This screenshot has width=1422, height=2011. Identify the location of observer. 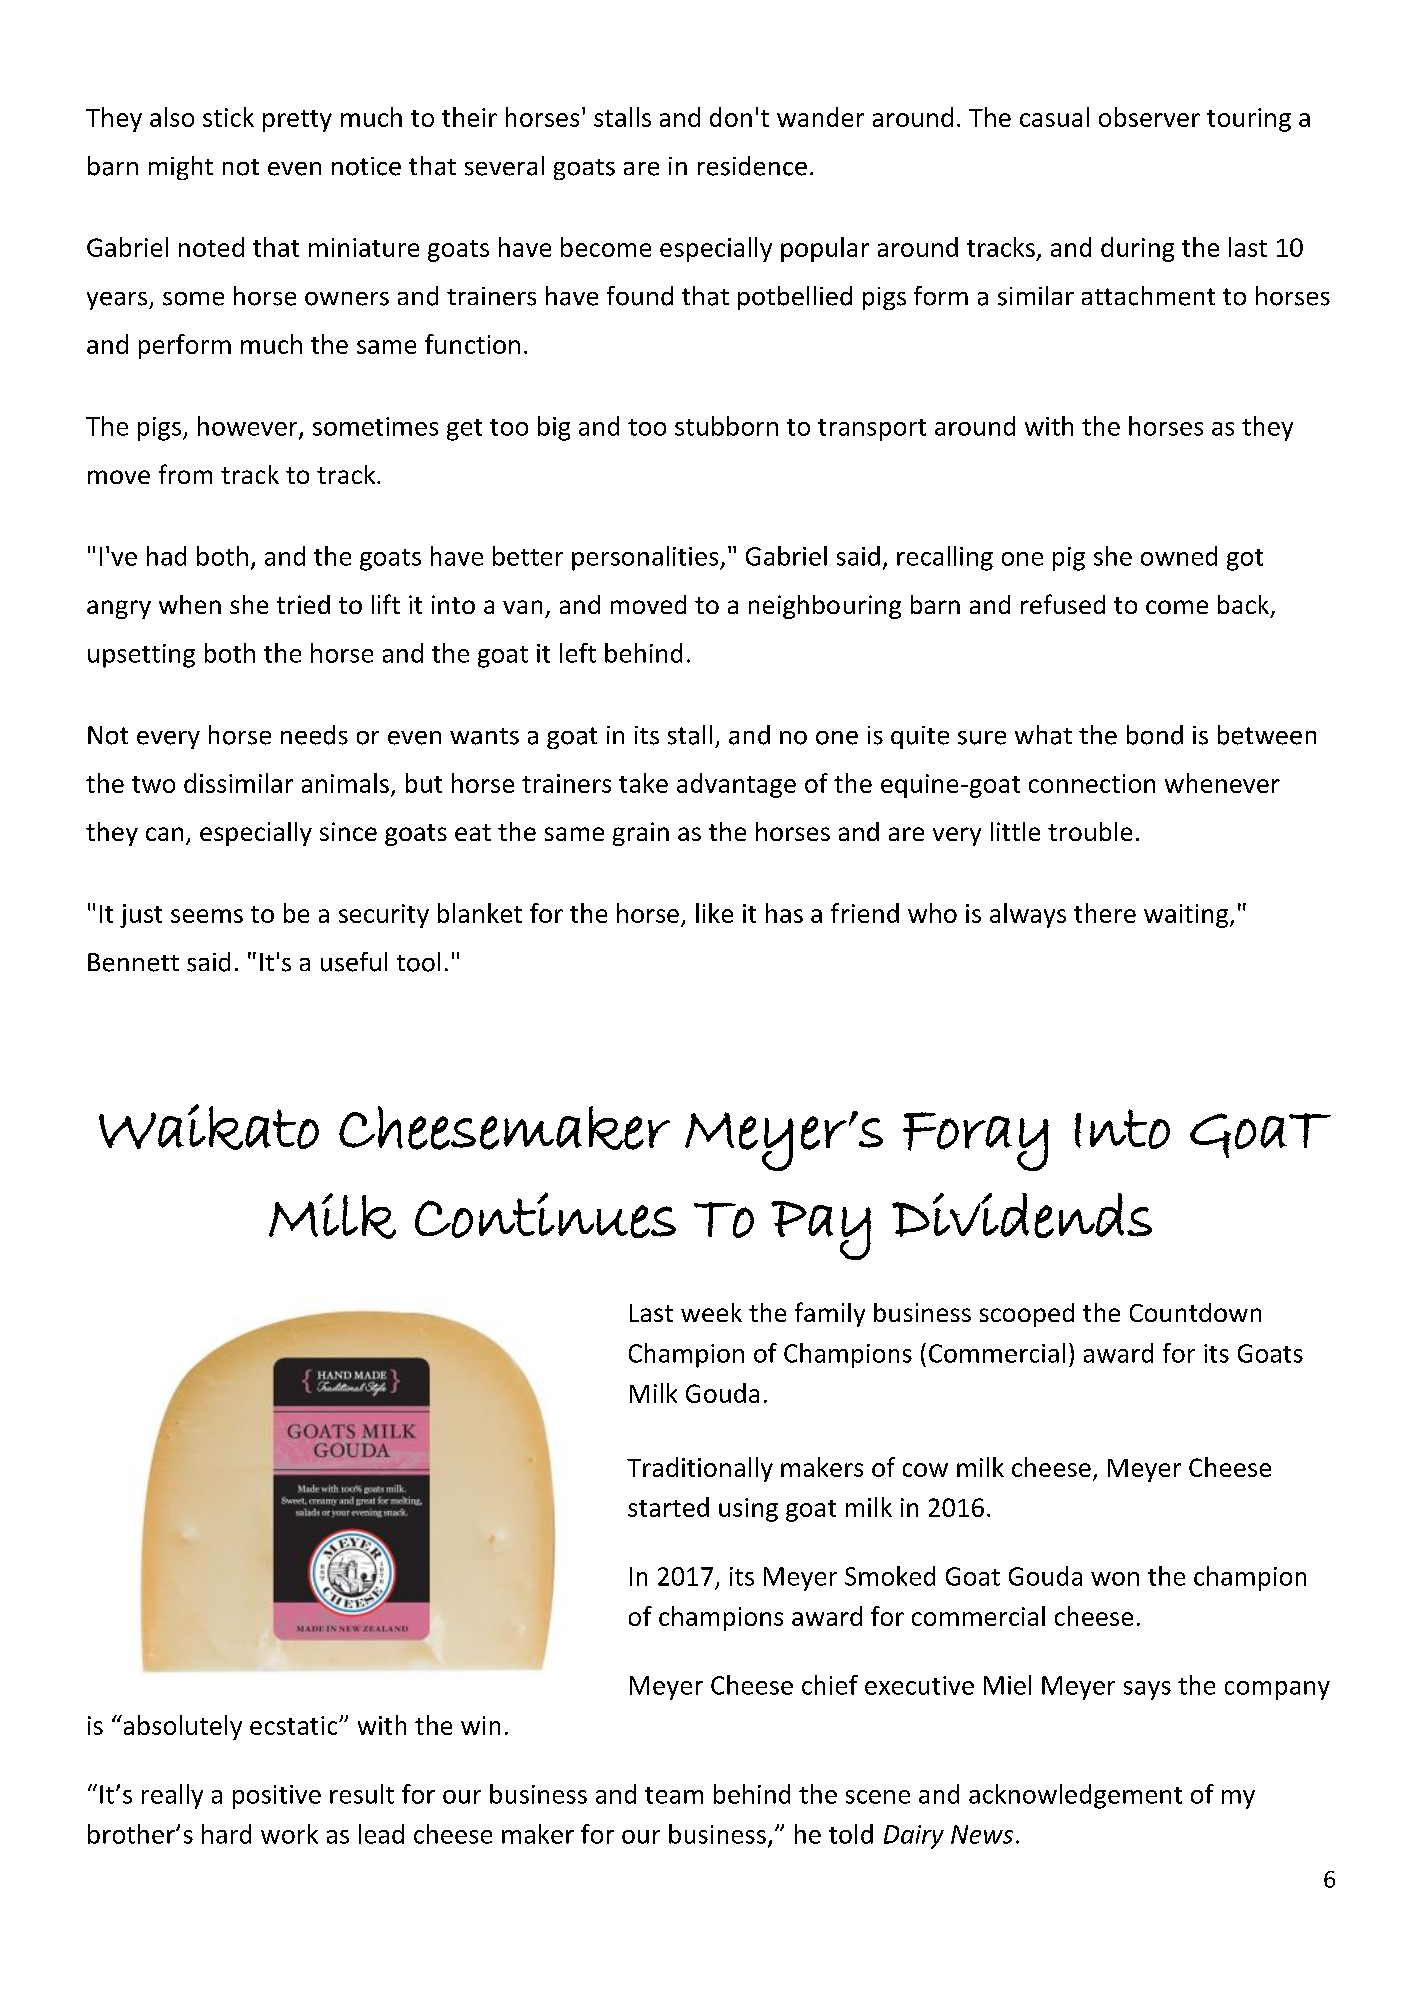
(1149, 117).
